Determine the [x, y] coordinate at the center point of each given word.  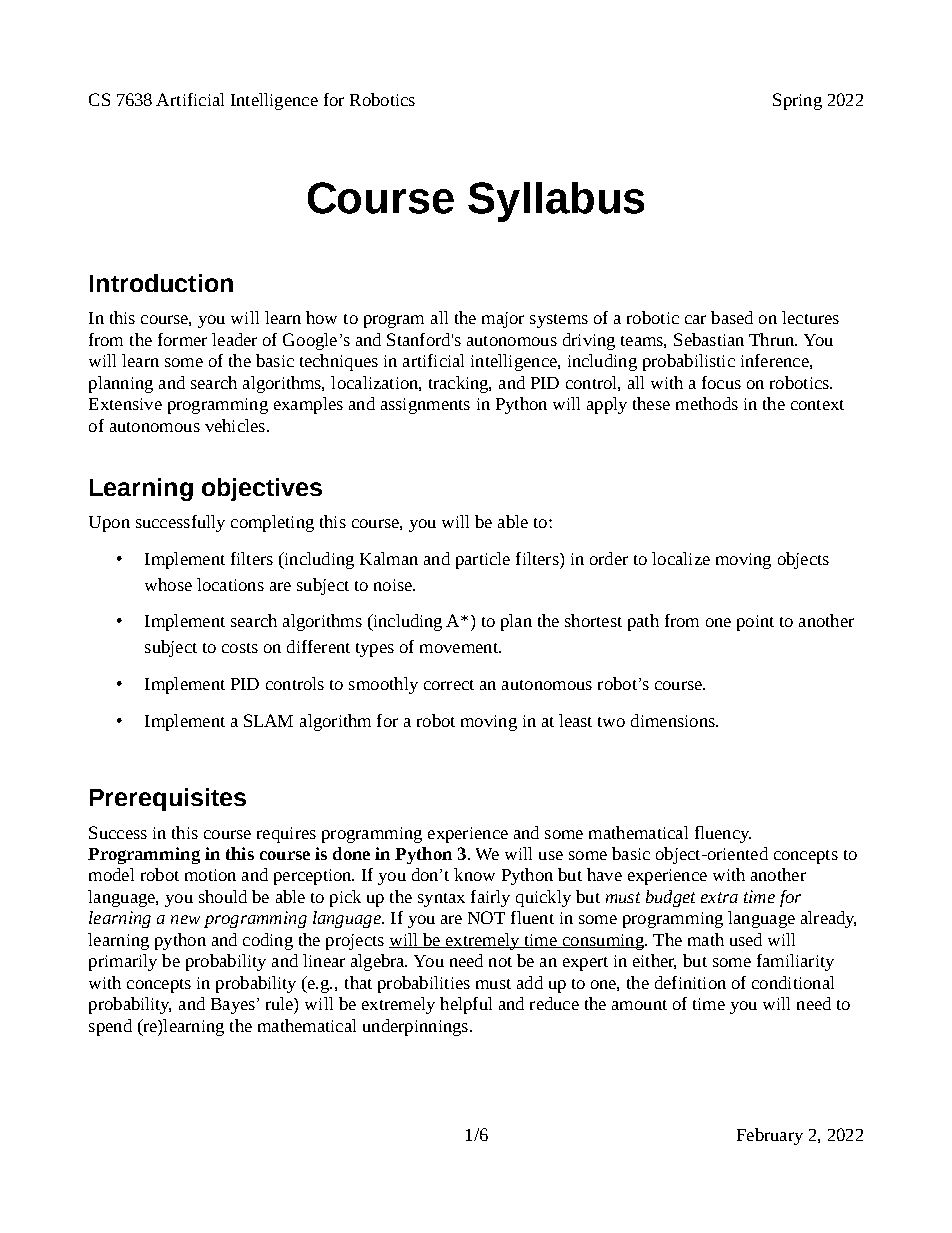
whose [168, 584]
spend [110, 1027]
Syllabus [556, 202]
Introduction [161, 283]
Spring [797, 101]
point [755, 623]
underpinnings [415, 1027]
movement [460, 648]
